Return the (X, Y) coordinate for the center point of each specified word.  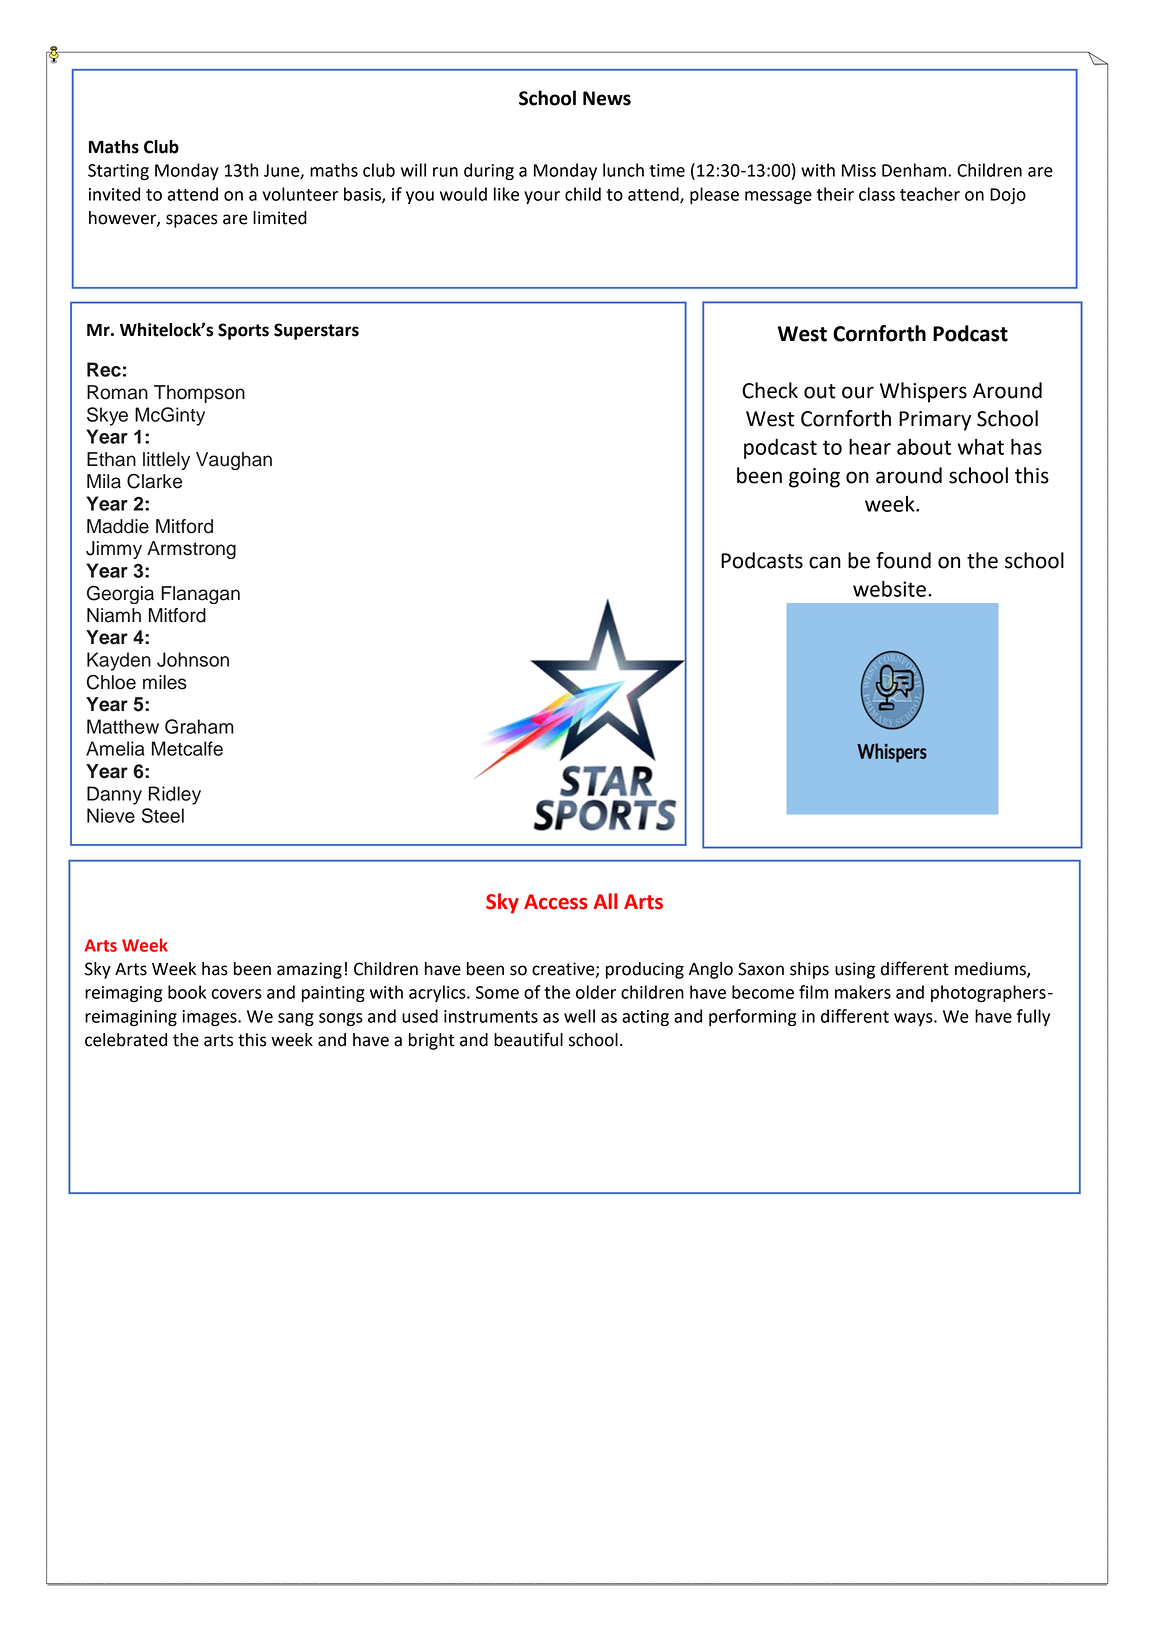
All (605, 901)
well (579, 1016)
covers (237, 994)
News (607, 98)
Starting (118, 172)
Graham (199, 726)
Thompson (199, 394)
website (889, 589)
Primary (935, 421)
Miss (859, 170)
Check (770, 390)
